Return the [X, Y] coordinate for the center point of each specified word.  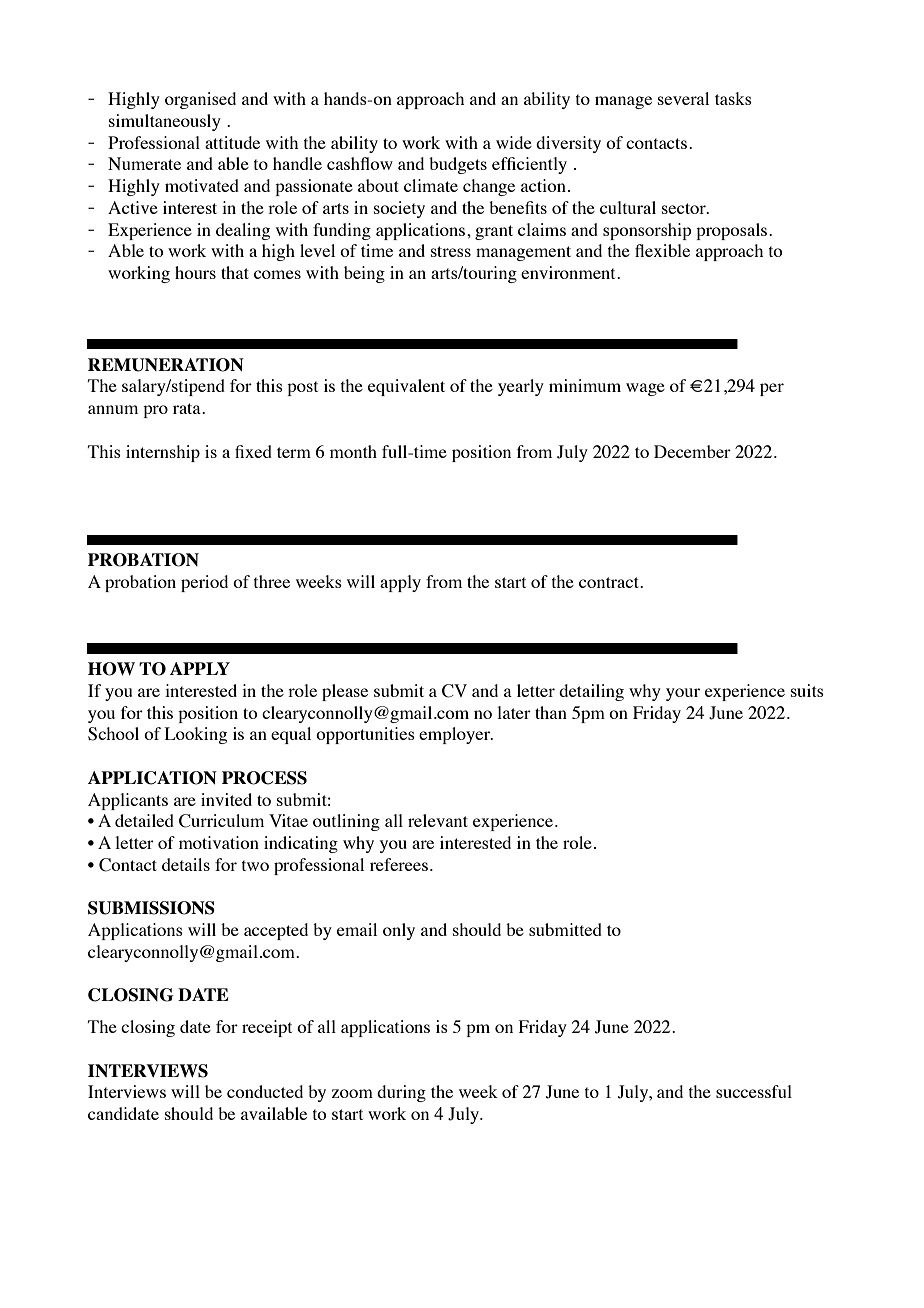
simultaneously [165, 122]
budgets [458, 165]
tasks [733, 98]
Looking [196, 735]
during [401, 1093]
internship [163, 453]
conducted [265, 1091]
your [683, 694]
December [692, 451]
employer [455, 735]
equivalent [406, 387]
